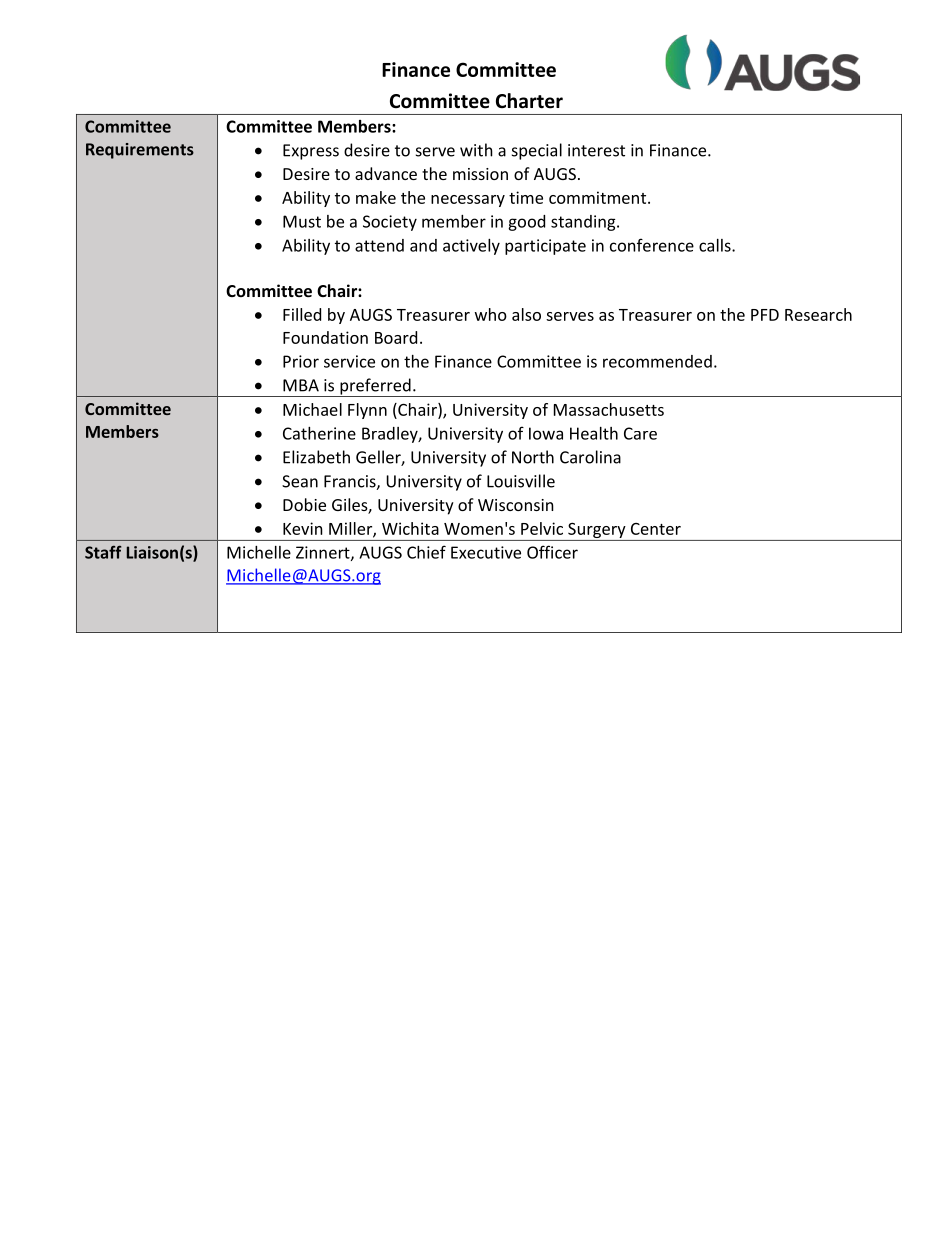  I want to click on actively, so click(471, 247).
